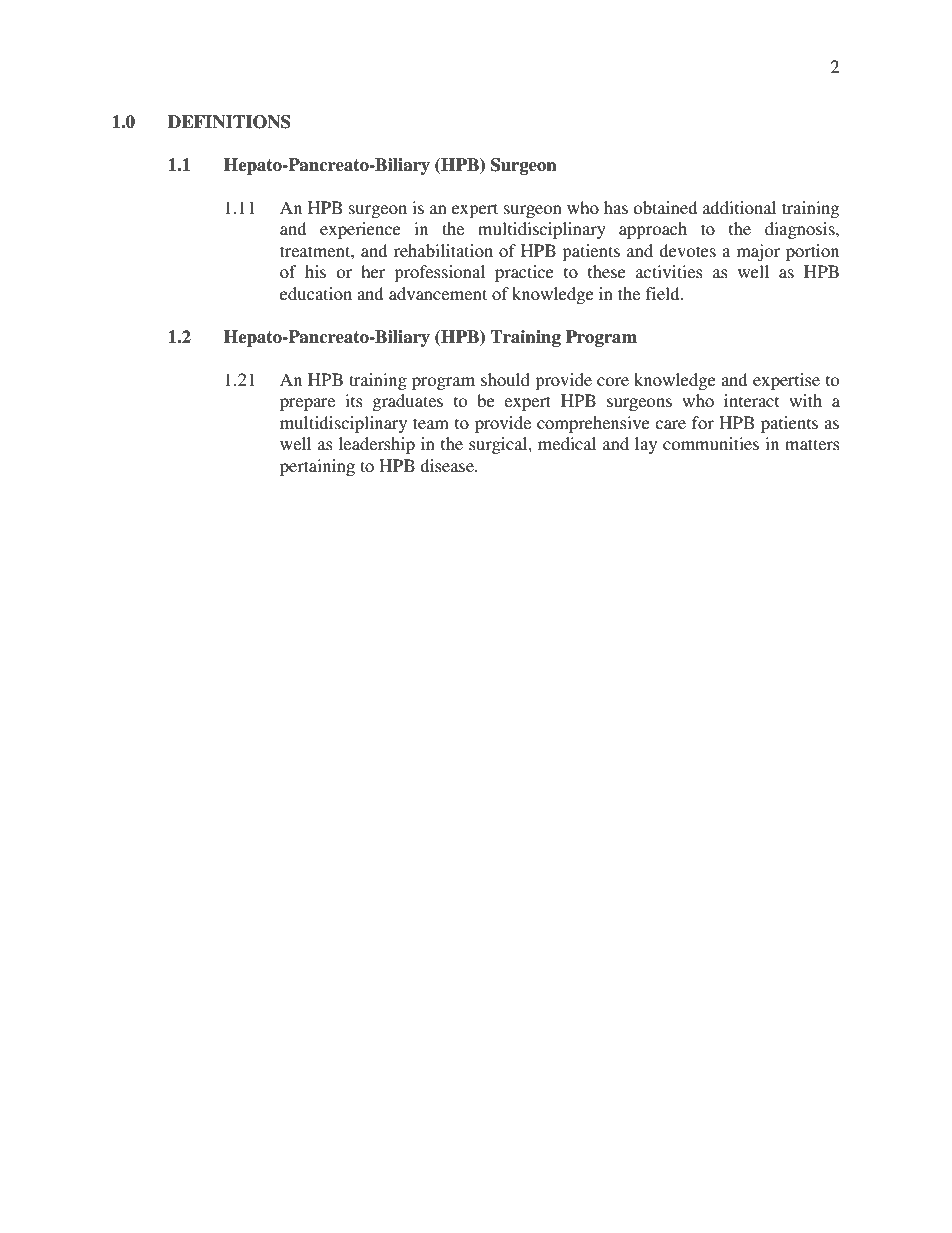 The width and height of the page is (952, 1233). I want to click on additional, so click(739, 207).
